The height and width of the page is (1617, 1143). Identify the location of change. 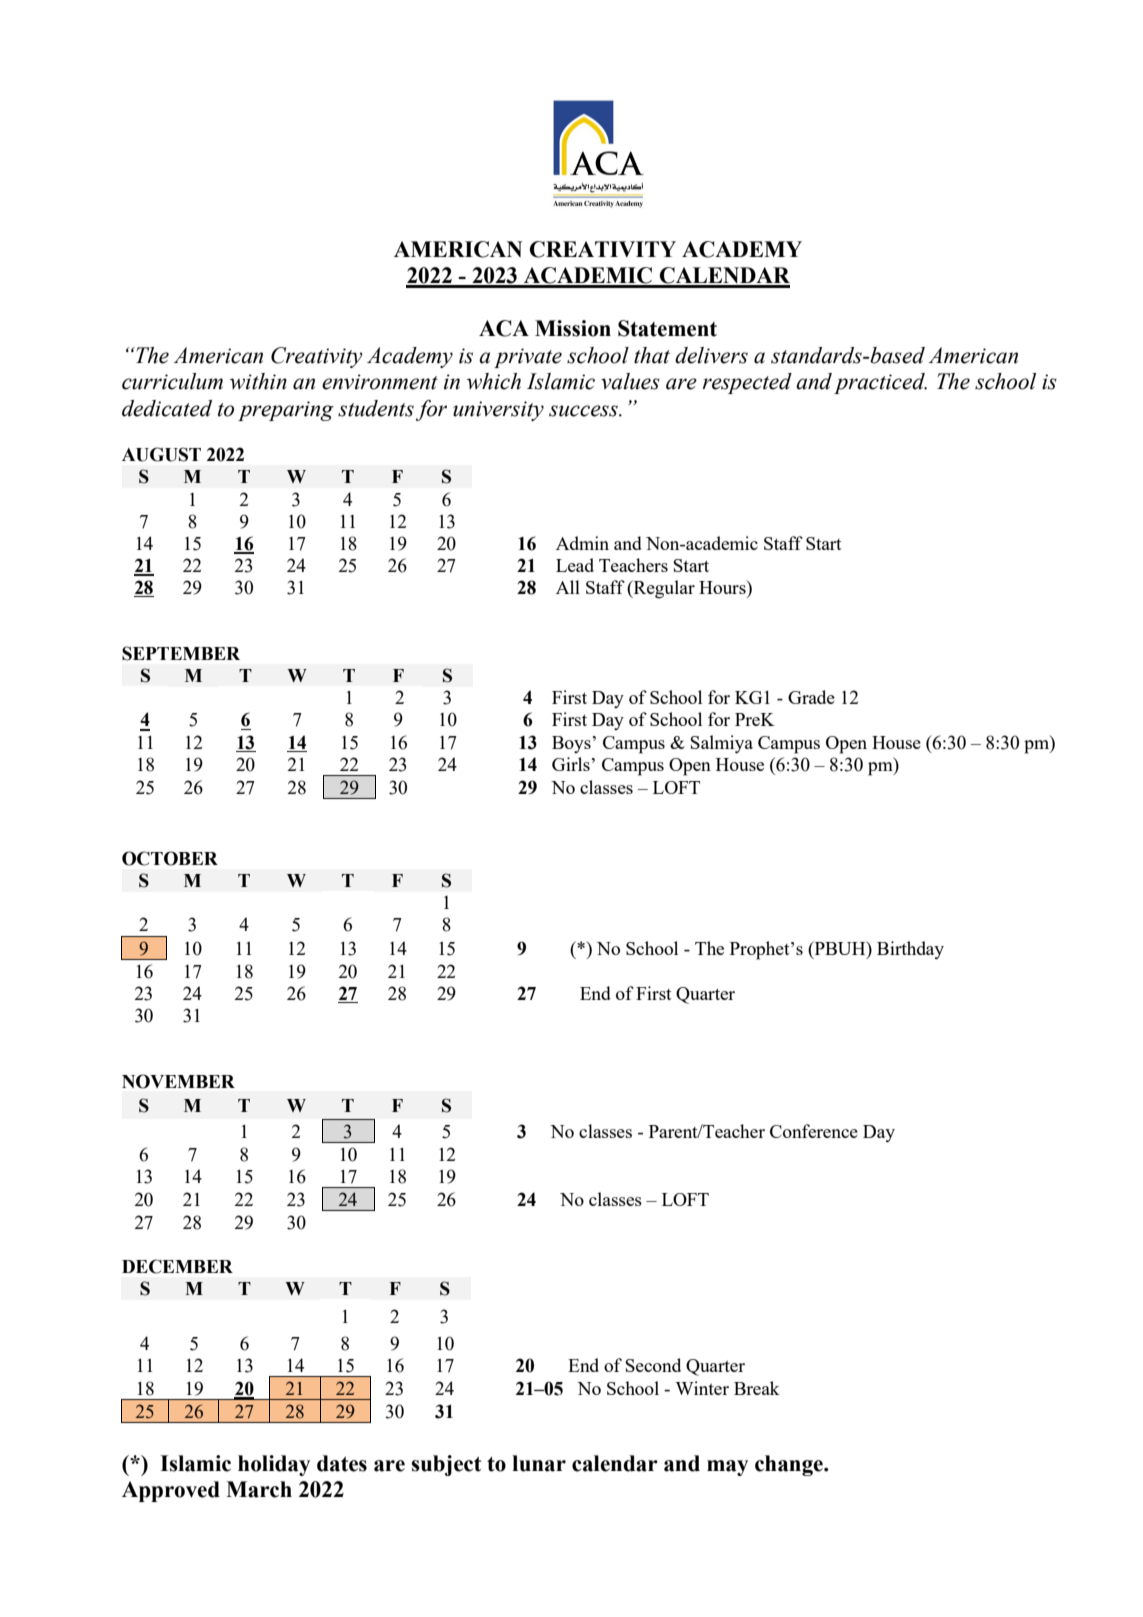
(790, 1465).
